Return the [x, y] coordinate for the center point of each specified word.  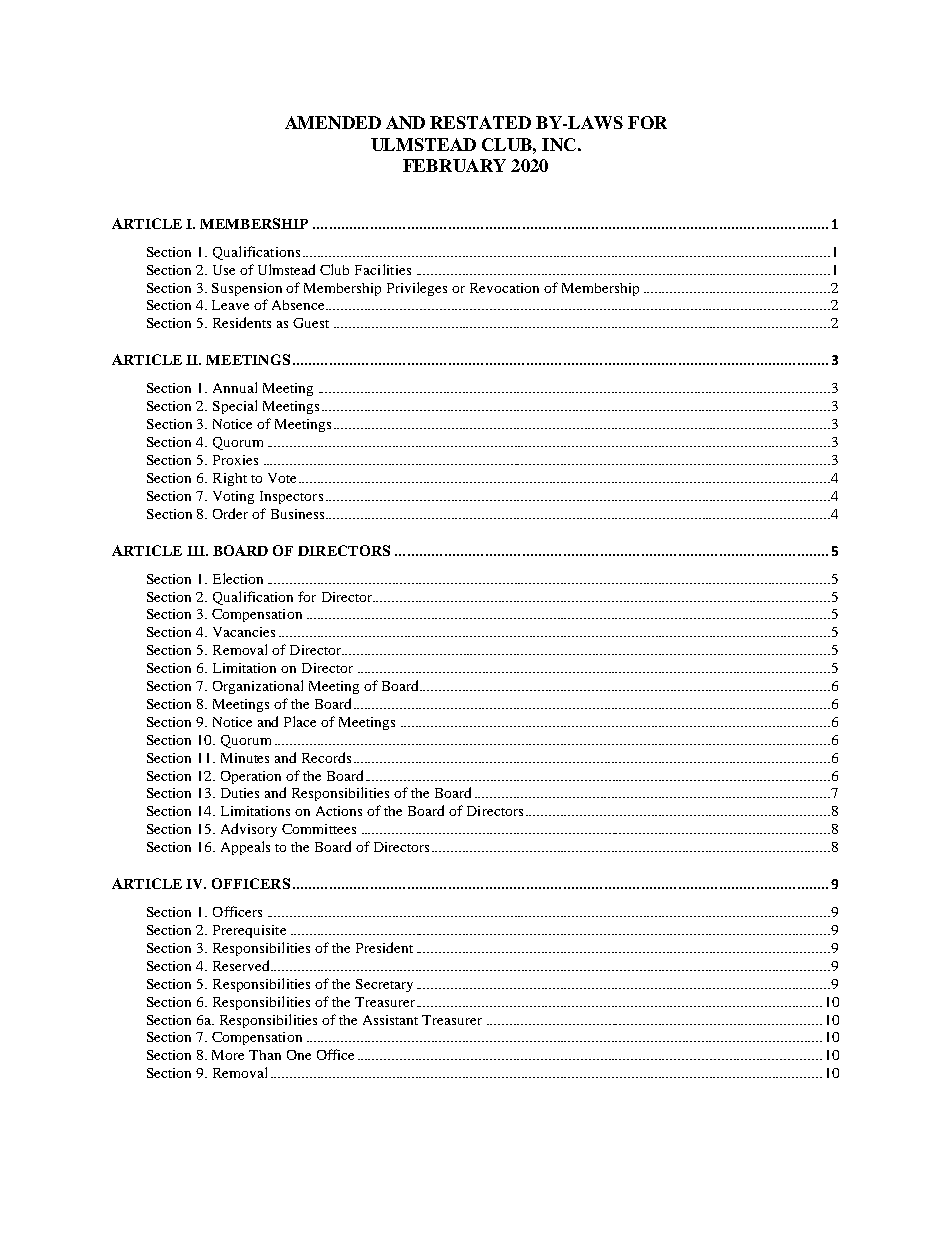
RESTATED [480, 122]
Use [224, 270]
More [228, 1055]
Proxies [235, 460]
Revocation [504, 288]
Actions [339, 811]
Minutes [245, 758]
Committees [319, 829]
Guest [311, 323]
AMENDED [333, 122]
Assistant [390, 1020]
